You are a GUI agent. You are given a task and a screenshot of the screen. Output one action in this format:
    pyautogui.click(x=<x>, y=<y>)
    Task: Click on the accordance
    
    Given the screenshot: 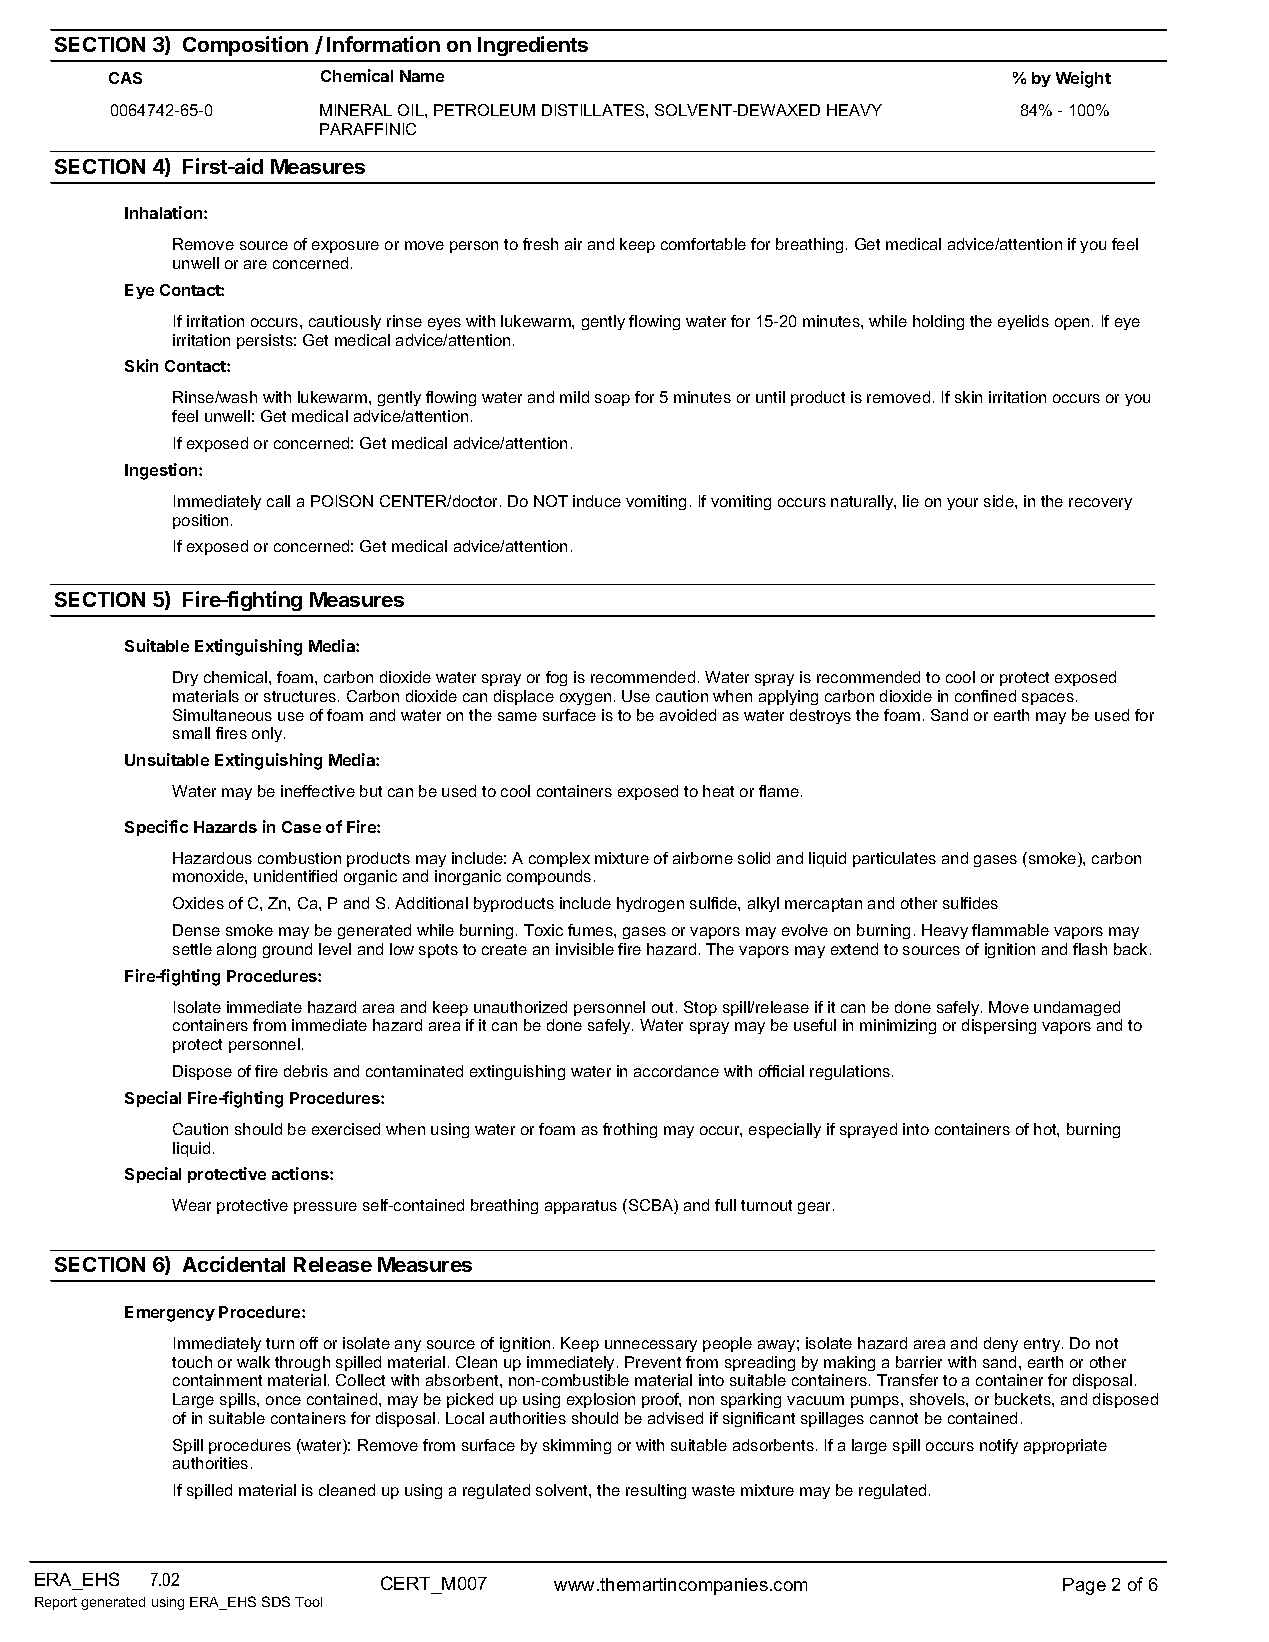 What is the action you would take?
    pyautogui.click(x=676, y=1071)
